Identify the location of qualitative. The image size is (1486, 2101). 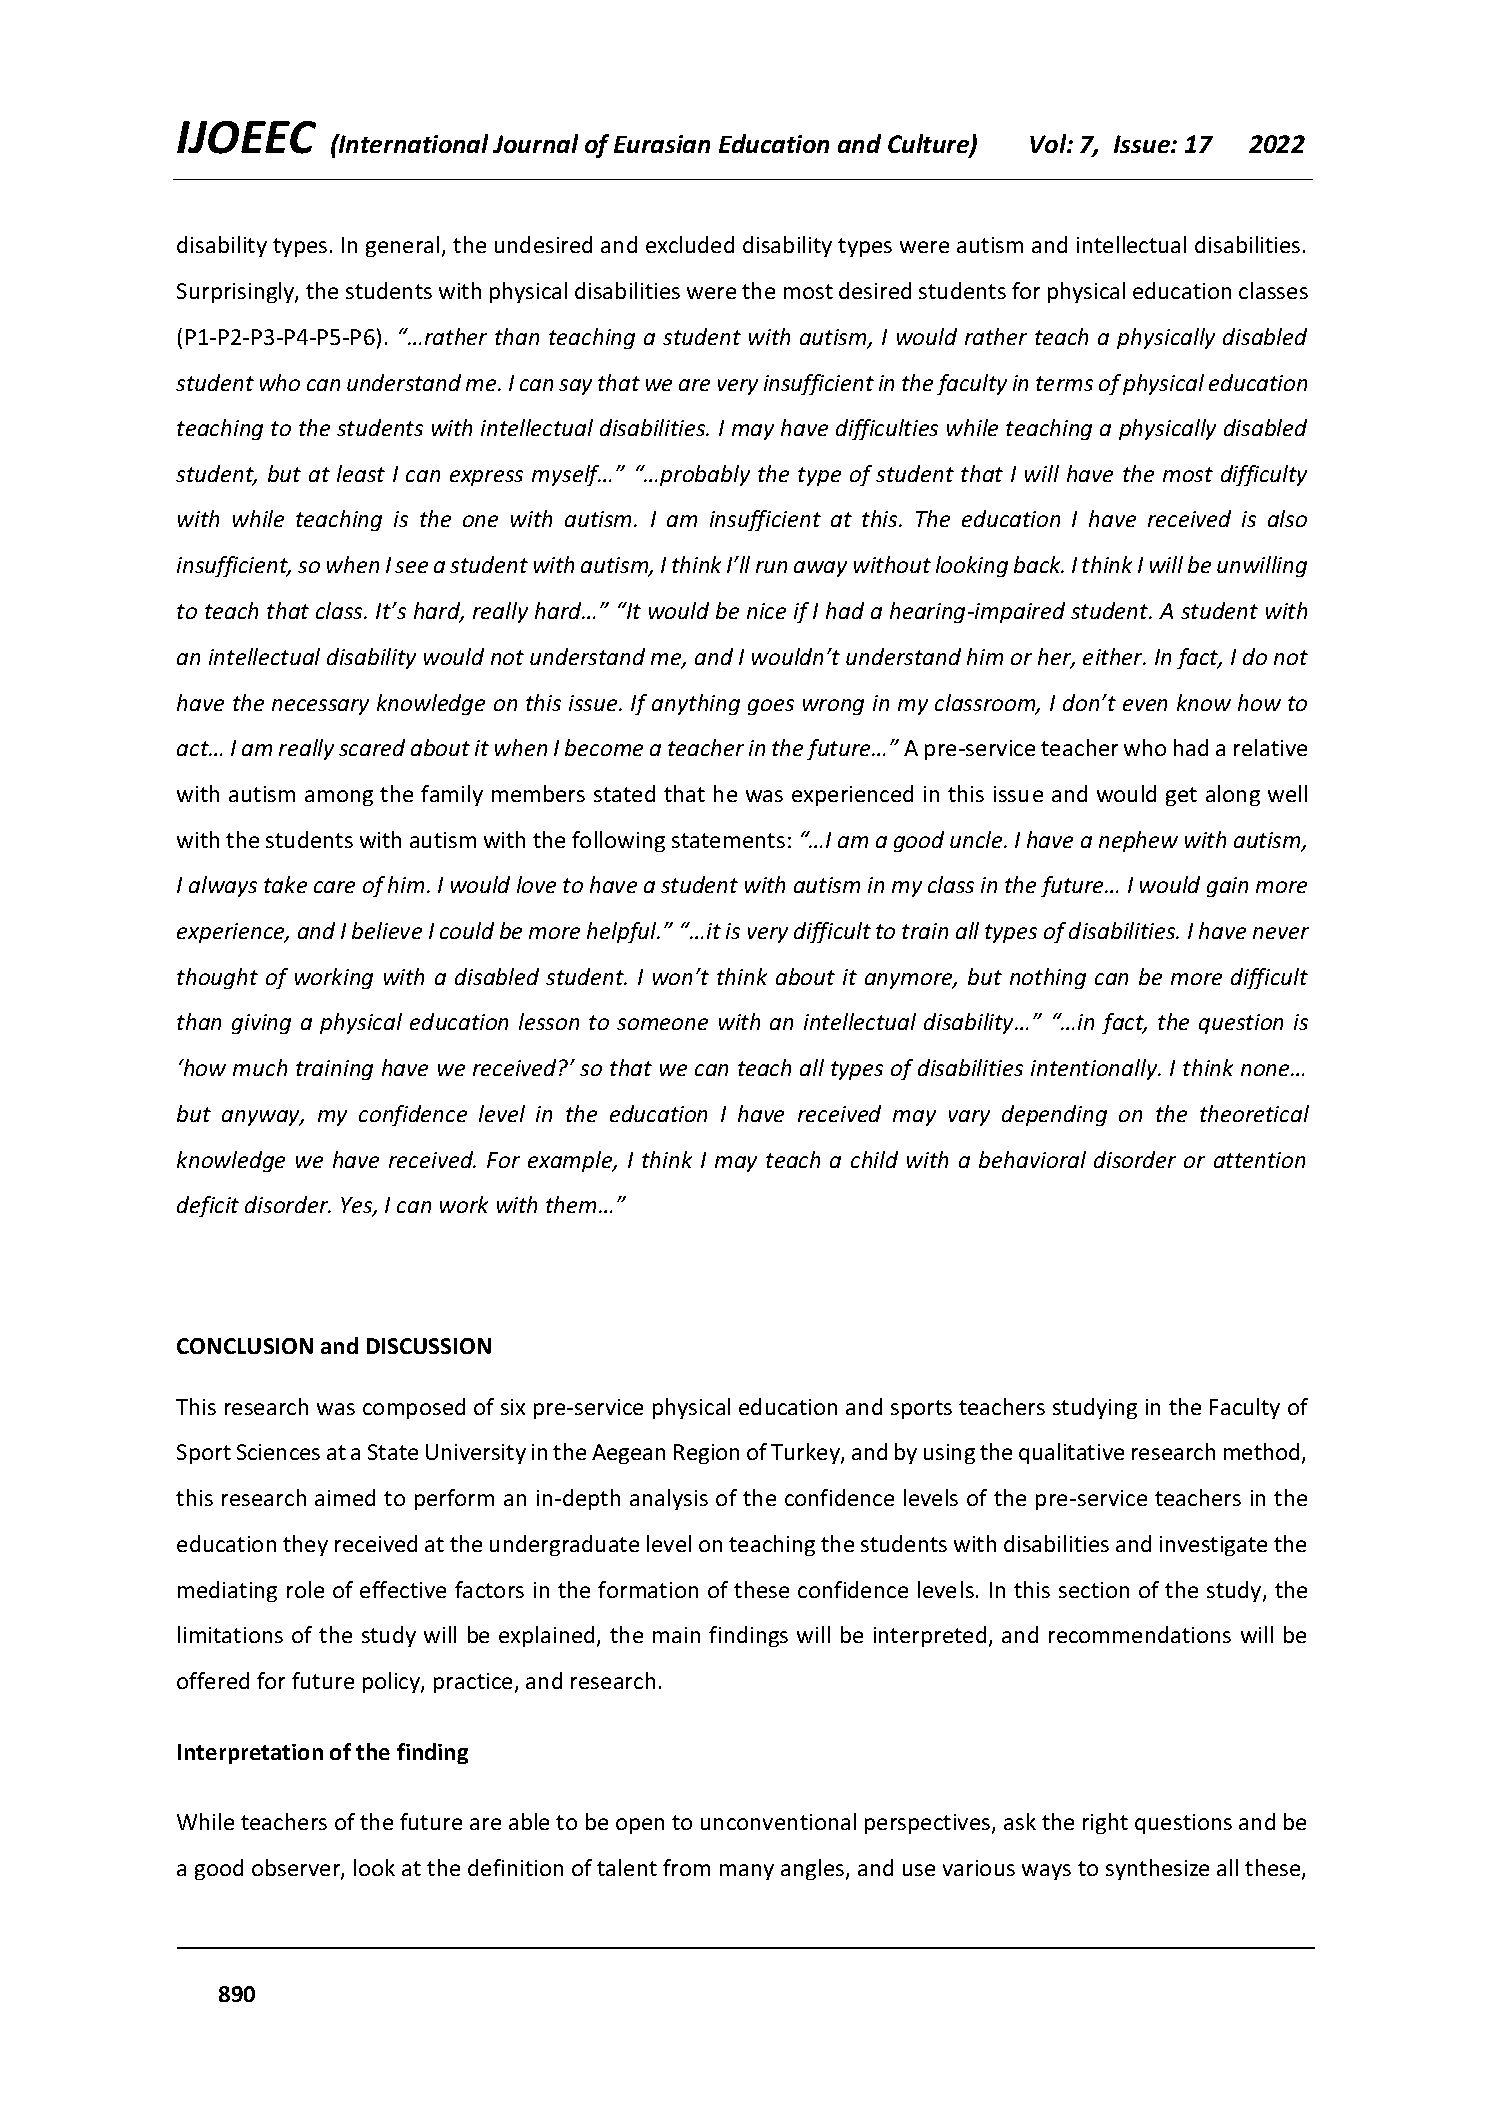
(1071, 1453).
